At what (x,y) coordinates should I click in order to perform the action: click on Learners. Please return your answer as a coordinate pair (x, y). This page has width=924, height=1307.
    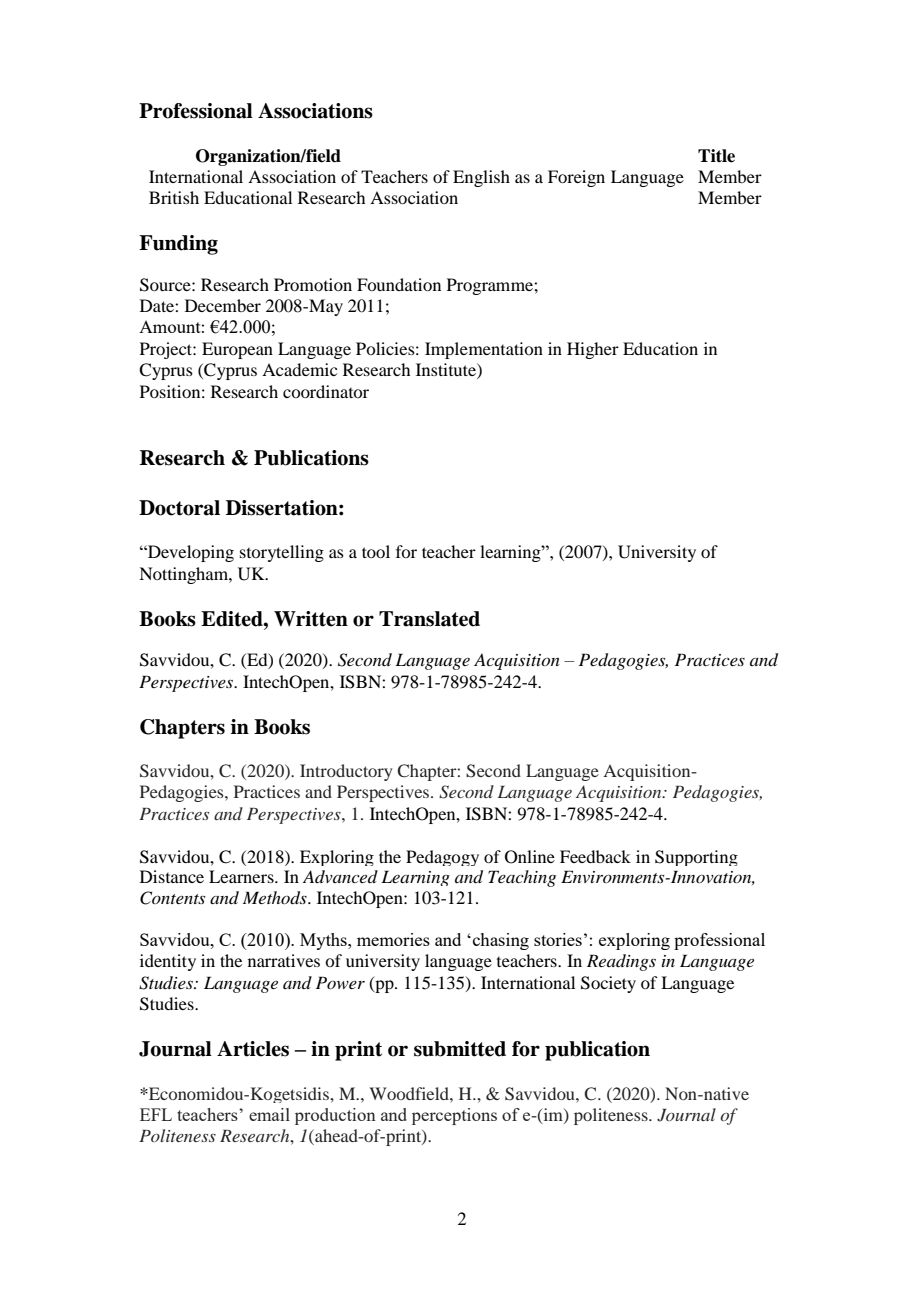
    Looking at the image, I should click on (242, 876).
